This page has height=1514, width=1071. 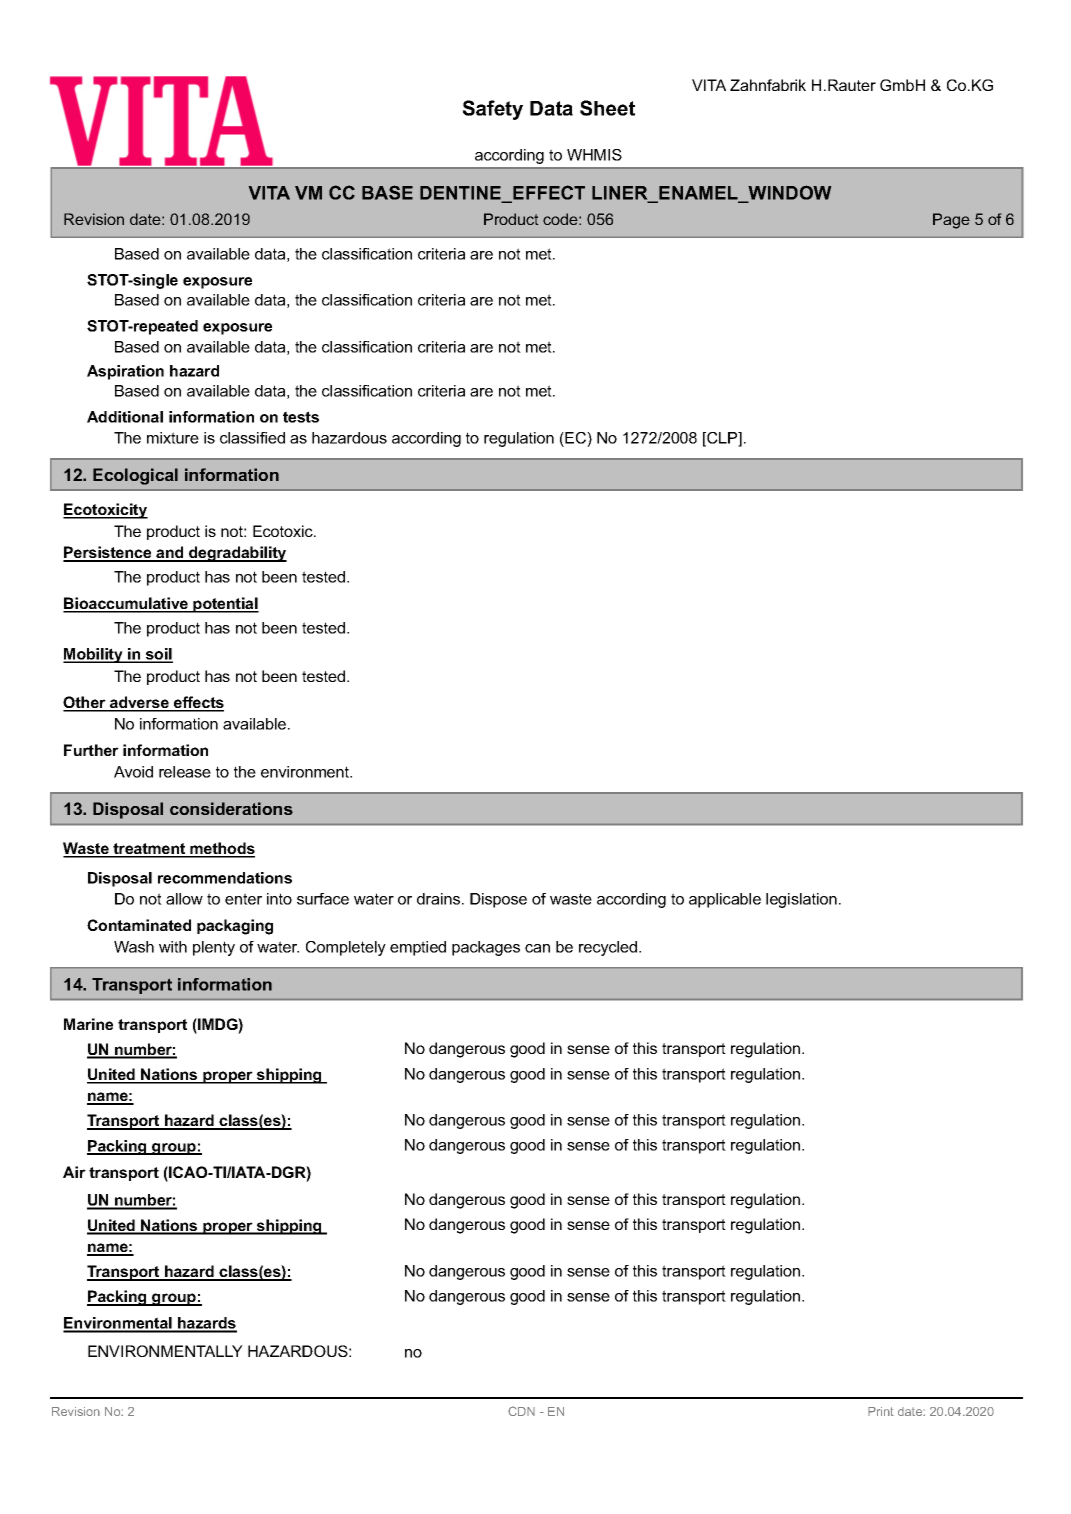 I want to click on Air, so click(x=74, y=1172).
